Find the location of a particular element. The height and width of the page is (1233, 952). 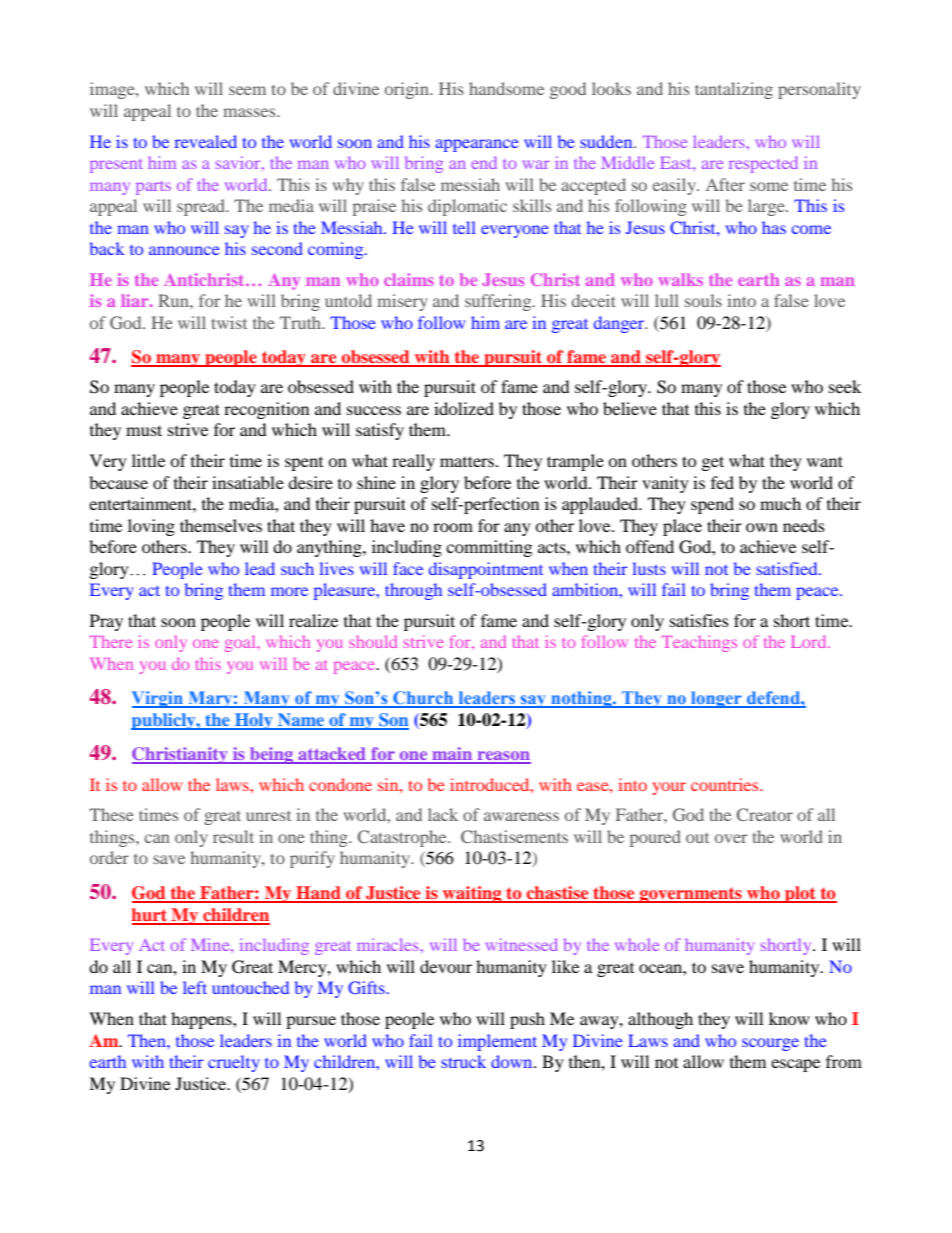

matters is located at coordinates (467, 461).
